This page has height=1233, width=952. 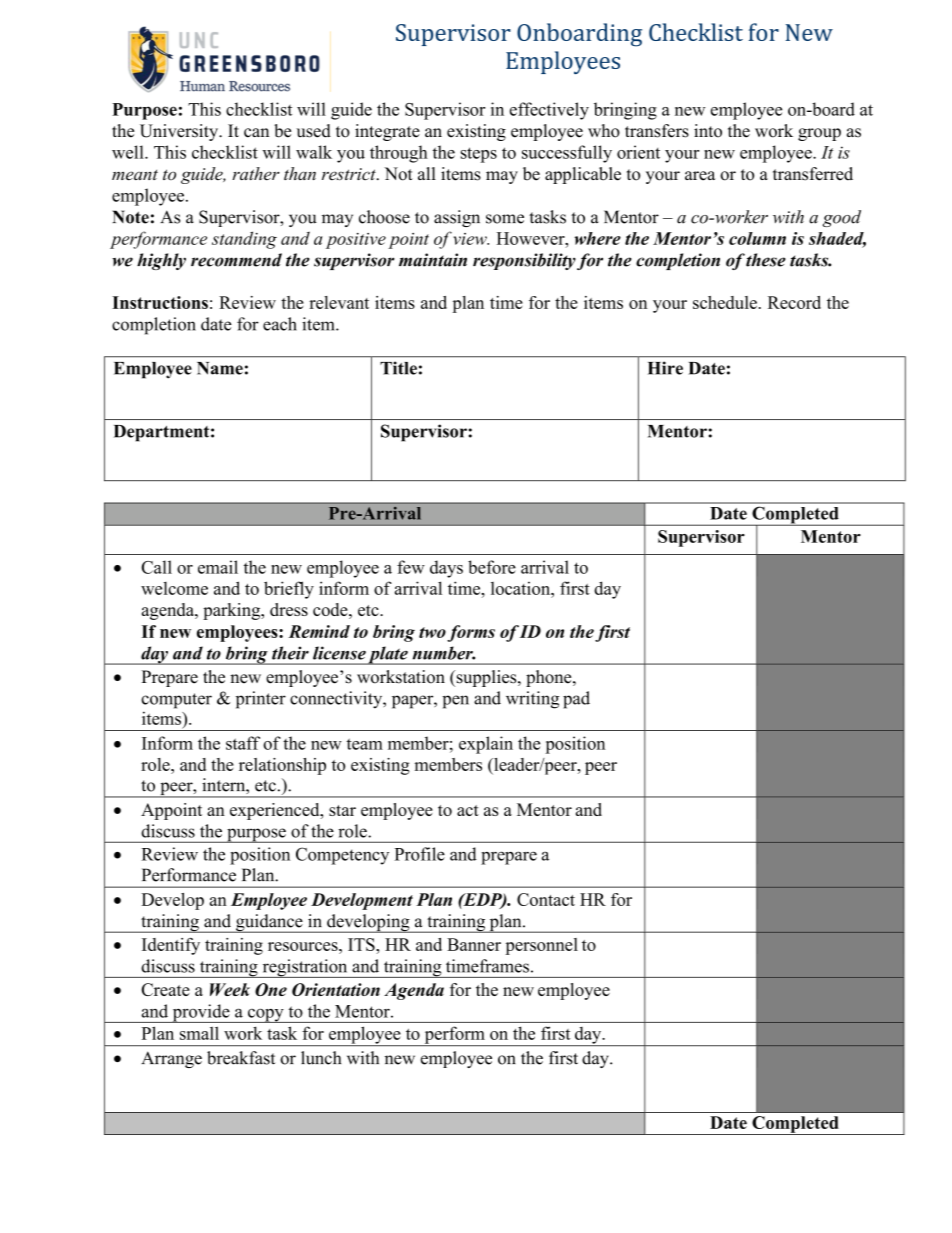 What do you see at coordinates (708, 131) in the page?
I see `into` at bounding box center [708, 131].
